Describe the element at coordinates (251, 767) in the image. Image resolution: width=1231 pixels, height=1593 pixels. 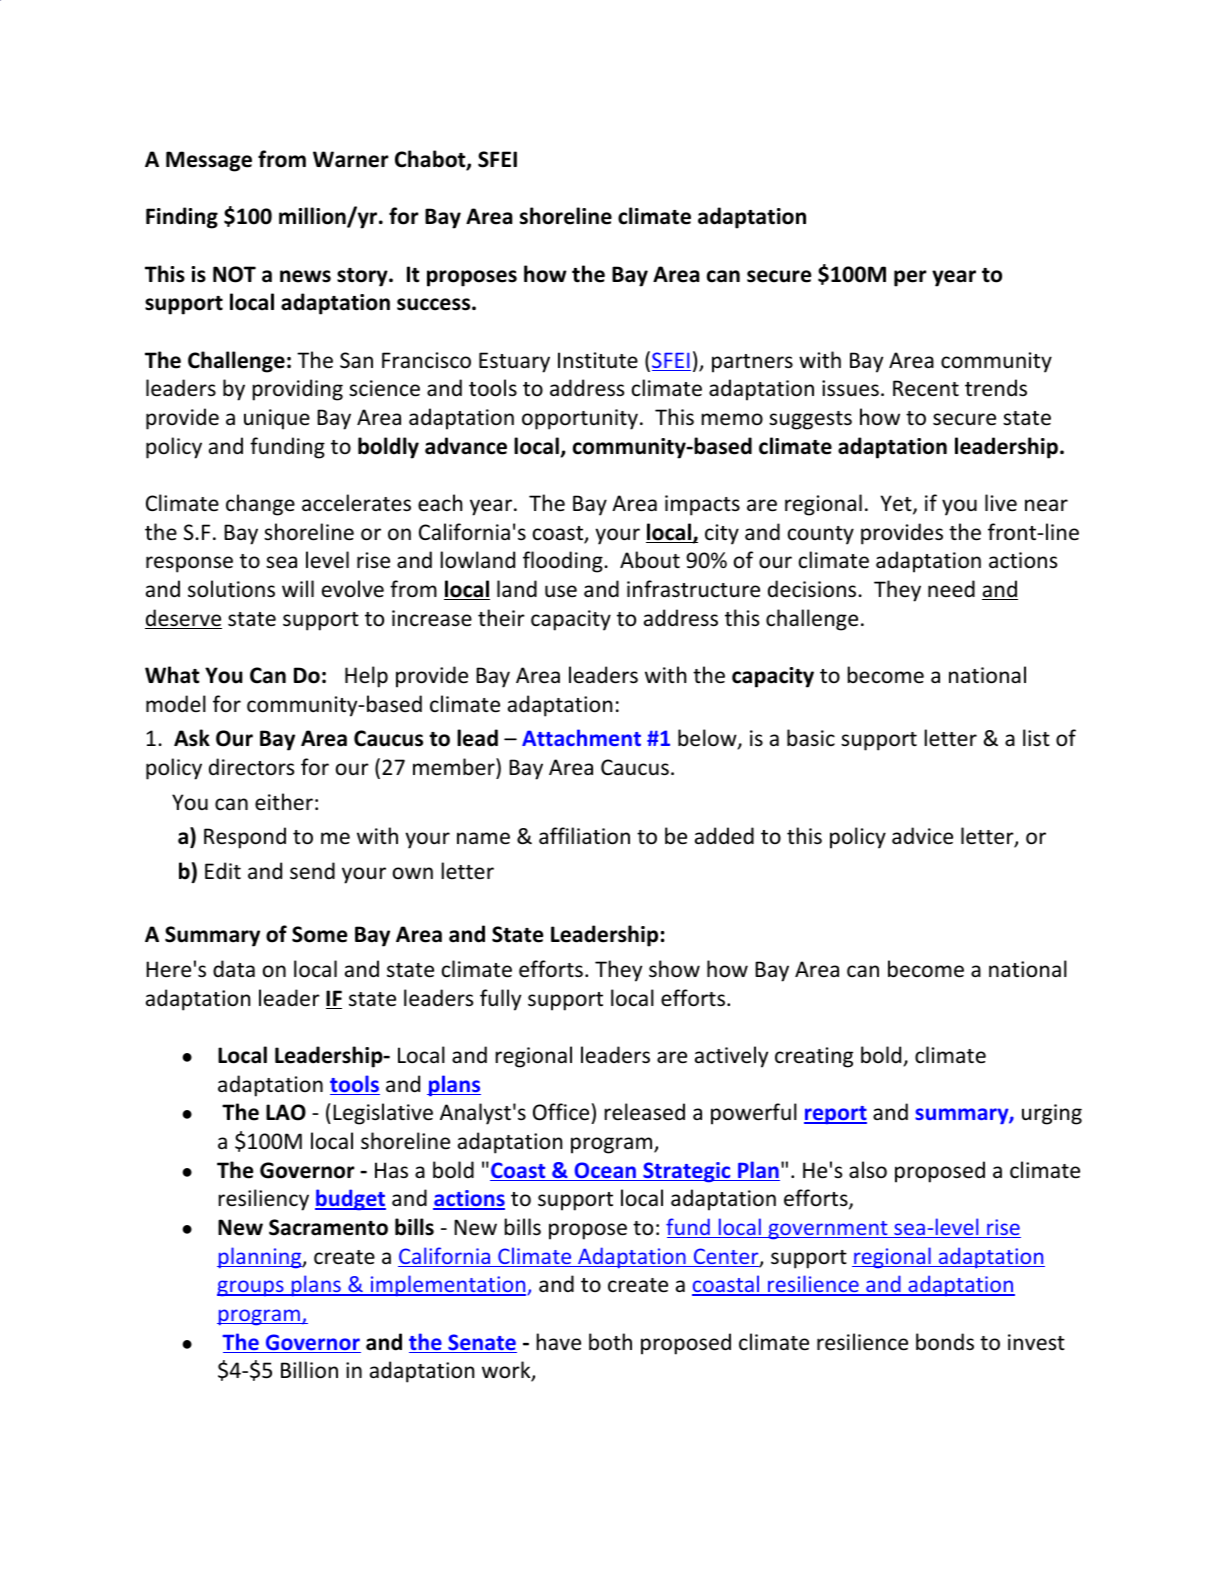
I see `directors` at that location.
